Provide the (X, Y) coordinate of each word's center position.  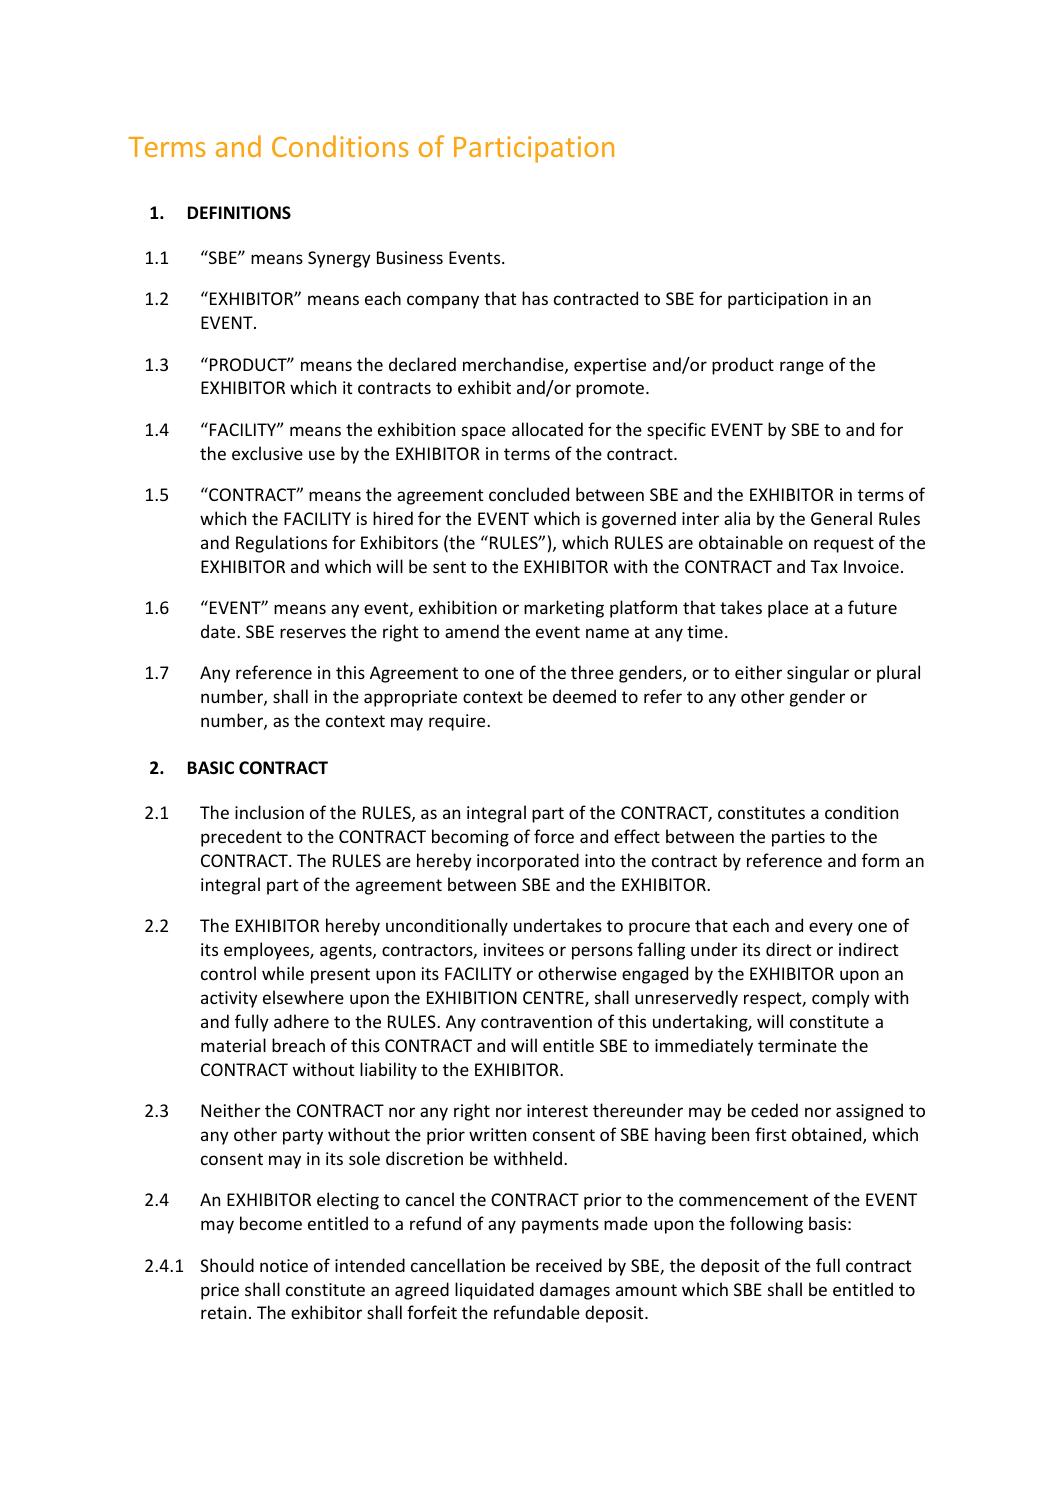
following (766, 1225)
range (802, 368)
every (831, 929)
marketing (564, 609)
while (283, 973)
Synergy (339, 259)
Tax (824, 566)
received (569, 1265)
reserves (313, 633)
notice (284, 1265)
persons (602, 953)
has (535, 298)
